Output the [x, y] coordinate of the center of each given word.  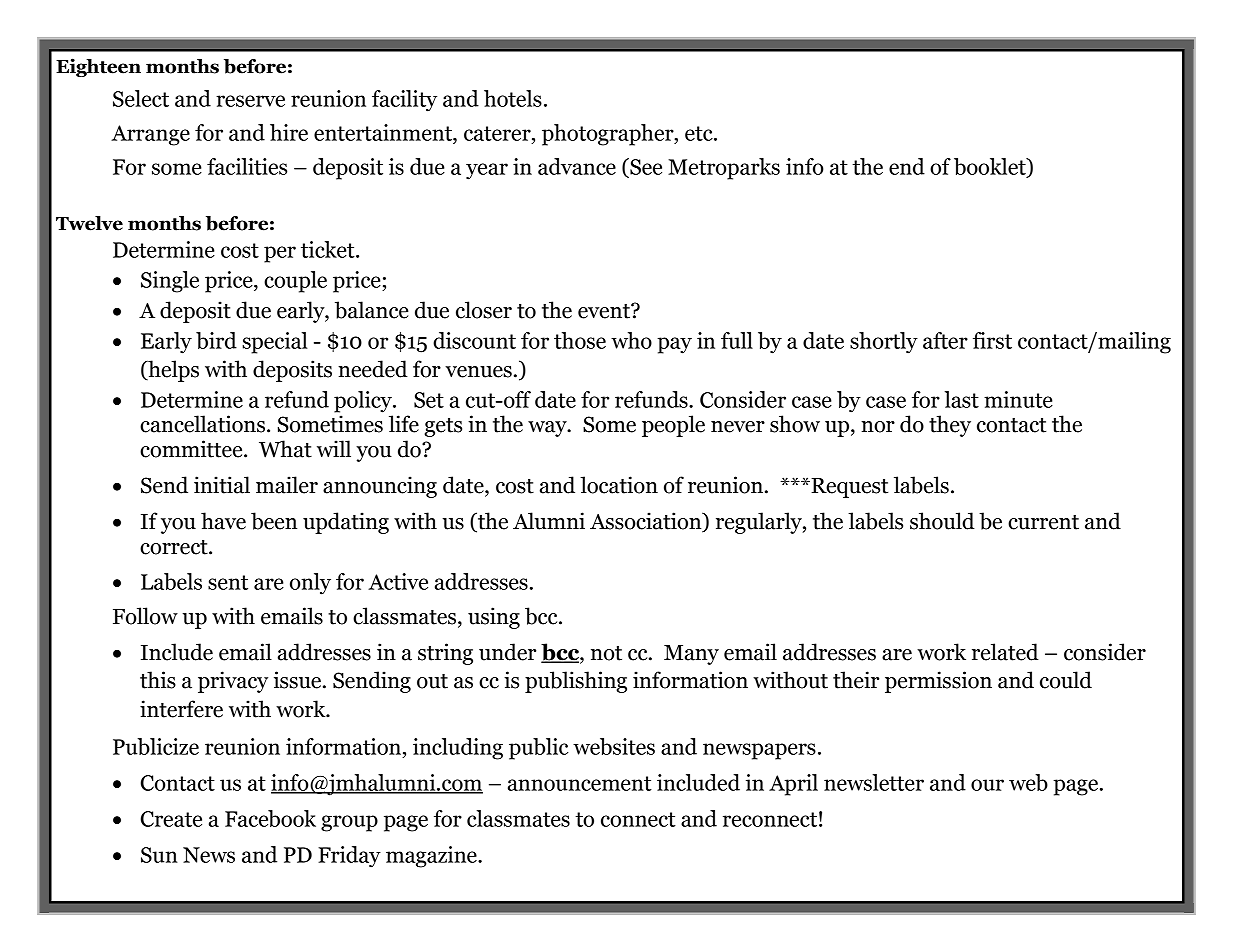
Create [171, 819]
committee [192, 449]
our [987, 785]
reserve [250, 101]
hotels [513, 98]
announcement [580, 783]
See [645, 167]
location [619, 485]
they [950, 426]
